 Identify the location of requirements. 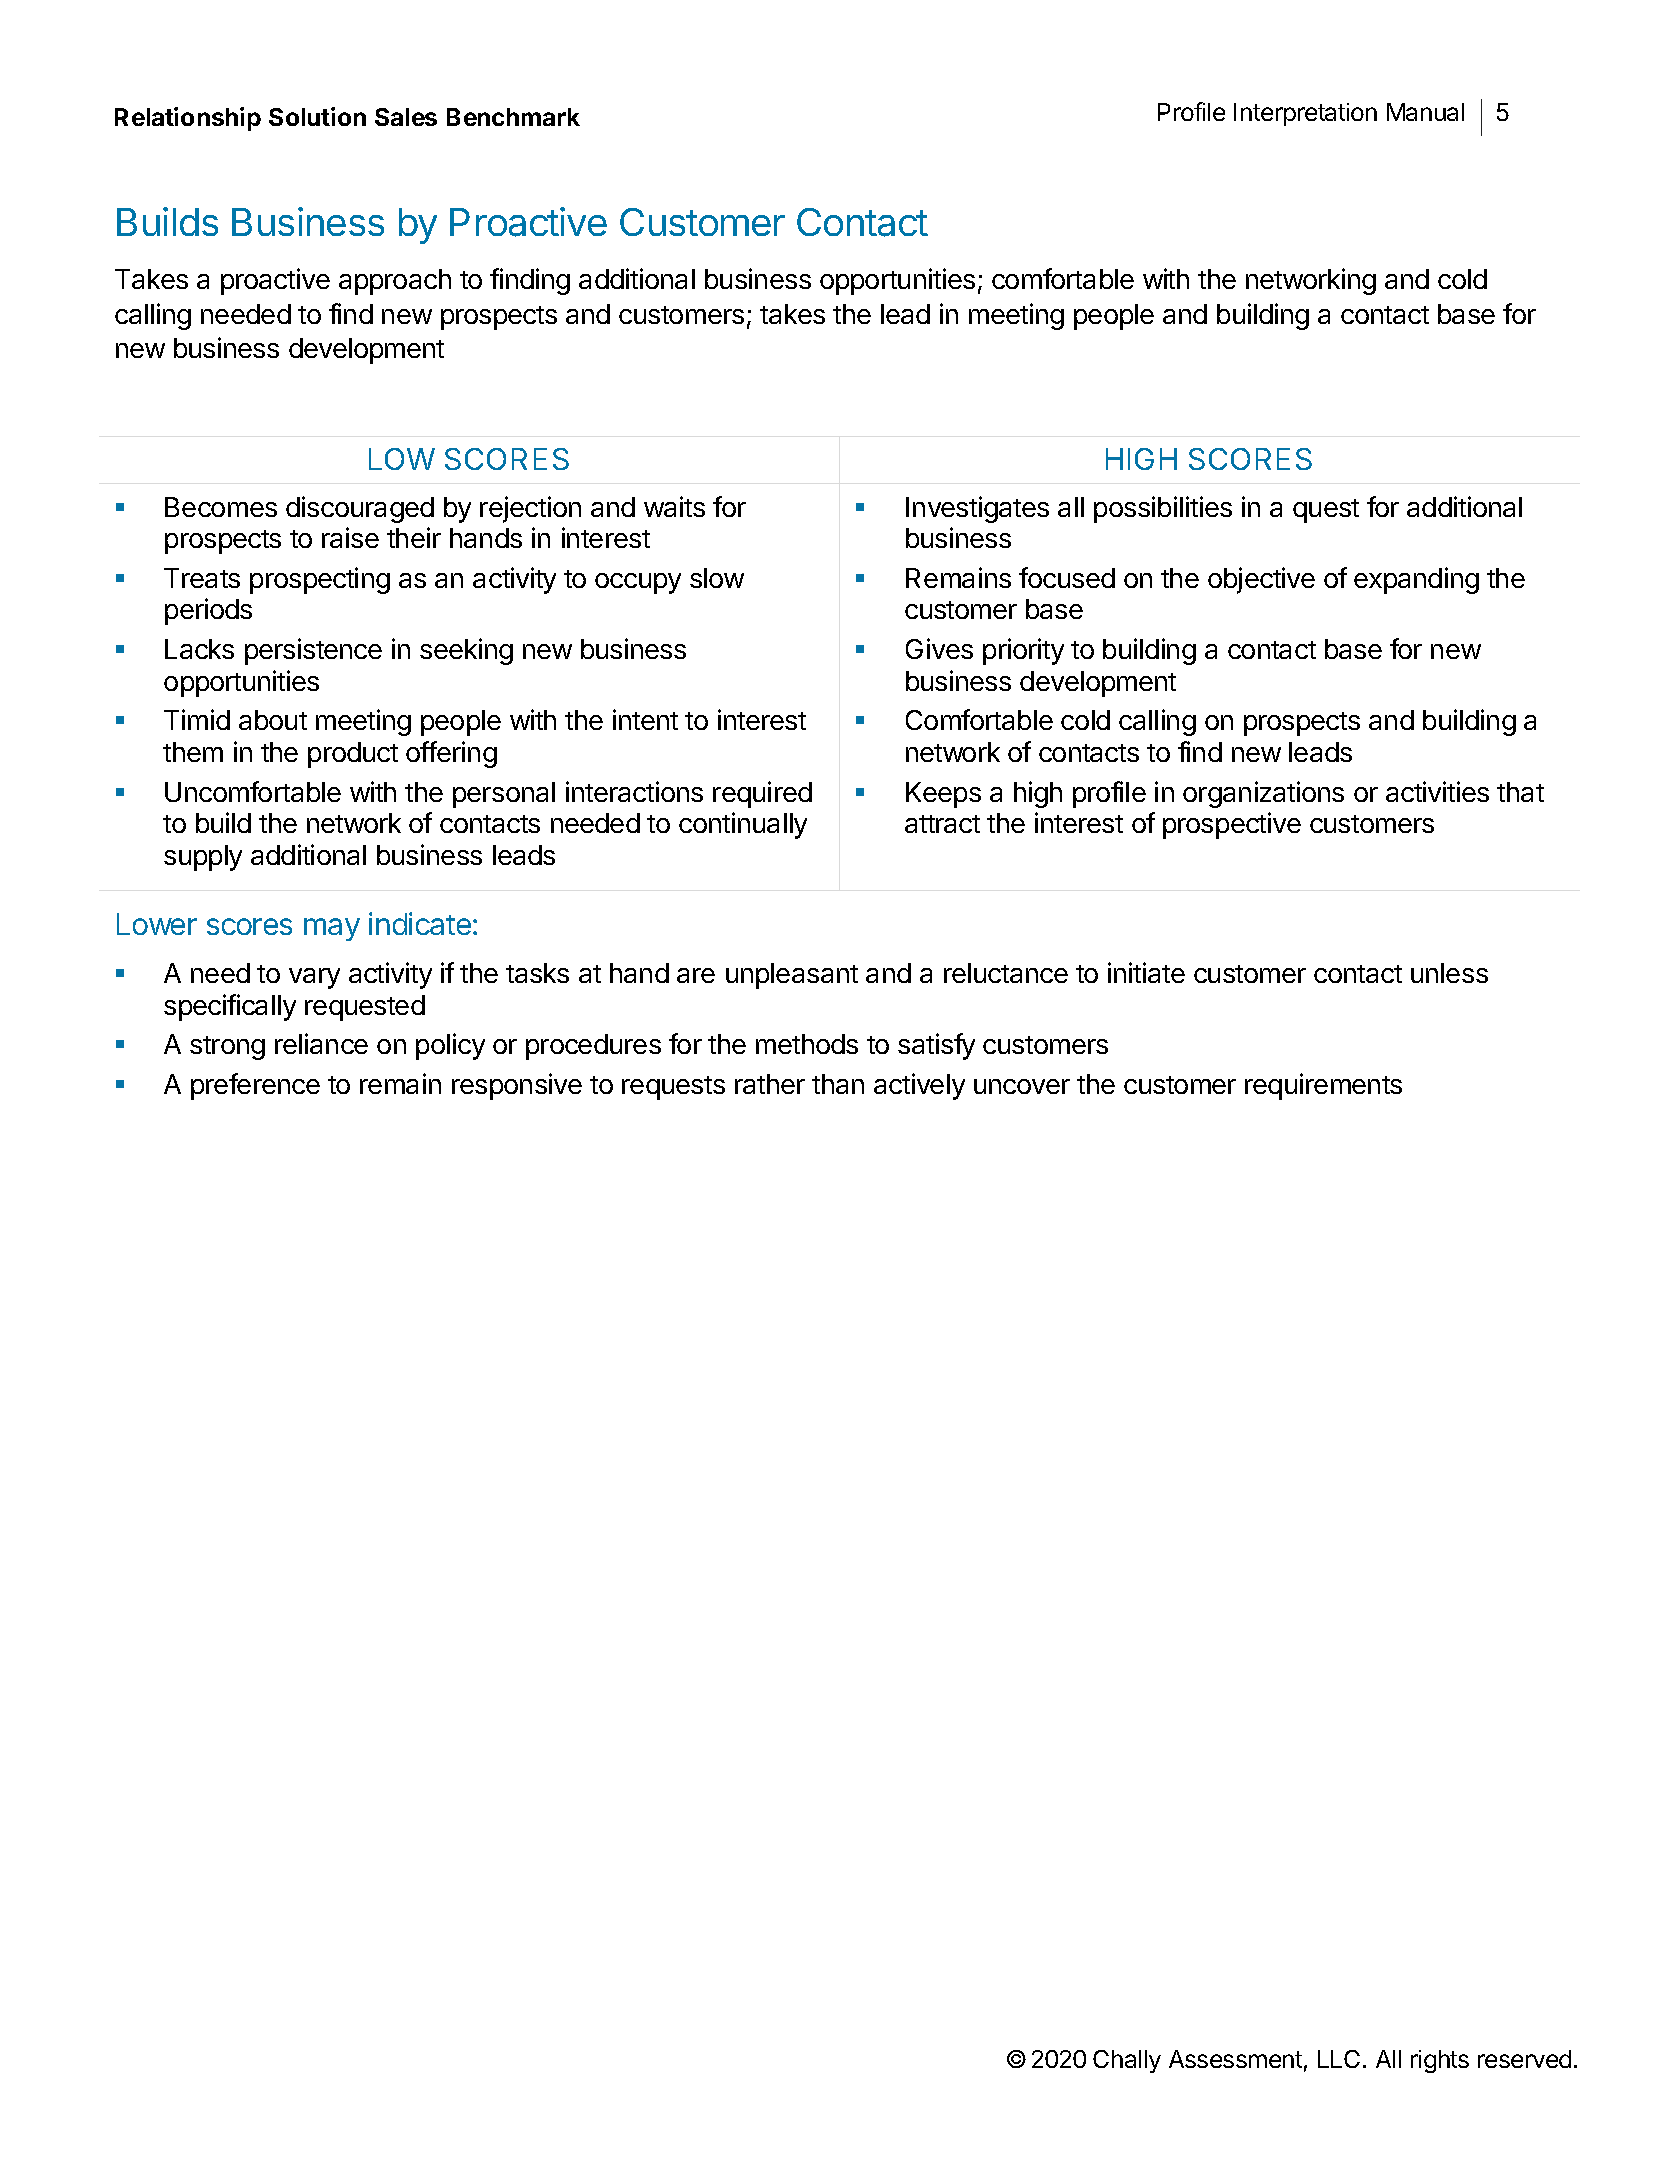
(1323, 1086).
